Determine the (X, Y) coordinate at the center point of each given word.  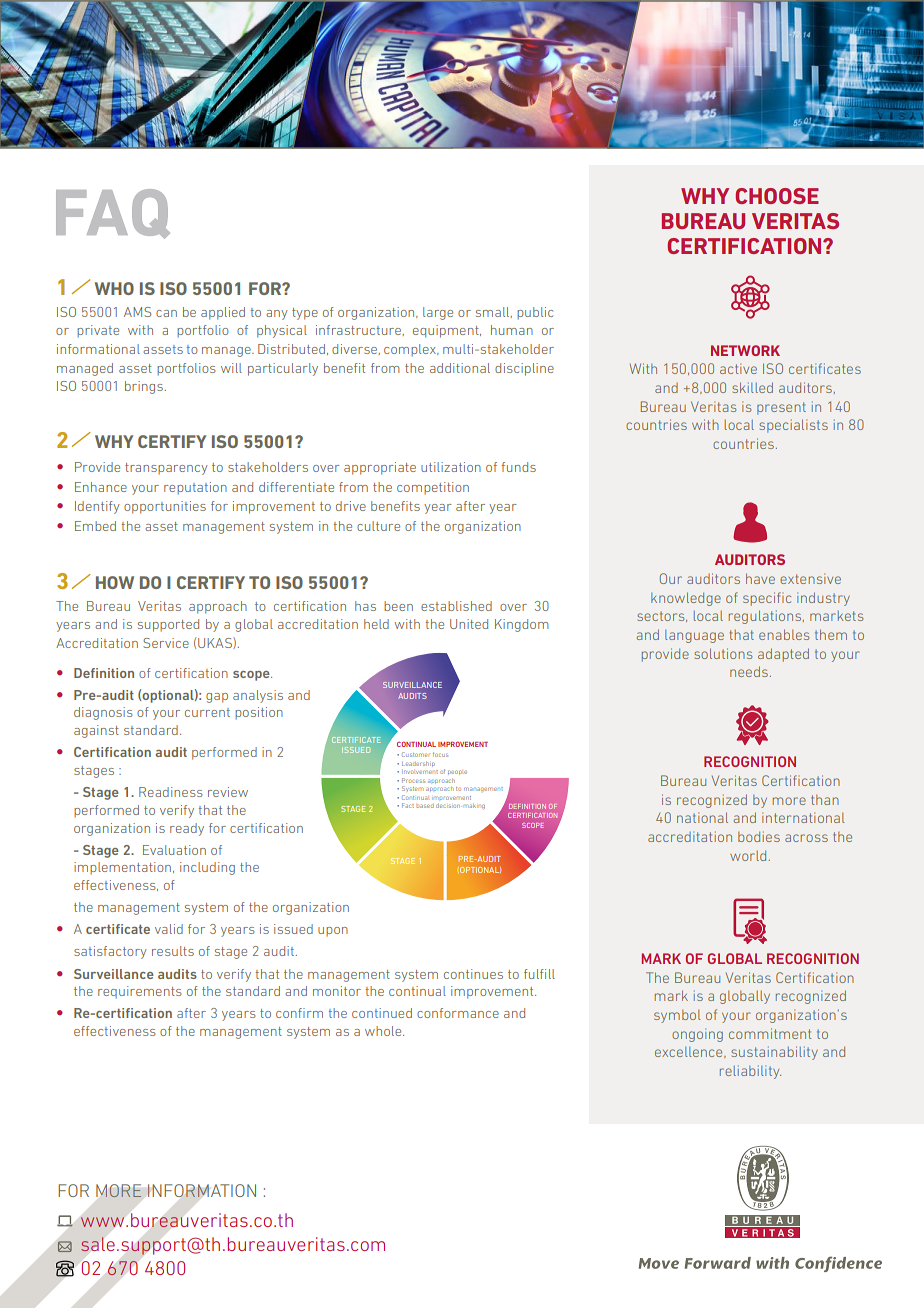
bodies (759, 836)
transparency (166, 469)
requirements (139, 992)
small (494, 312)
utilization (451, 467)
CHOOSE (777, 196)
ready (187, 829)
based (425, 806)
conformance (458, 1013)
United (469, 624)
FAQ (113, 214)
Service (166, 643)
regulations (766, 617)
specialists (793, 426)
